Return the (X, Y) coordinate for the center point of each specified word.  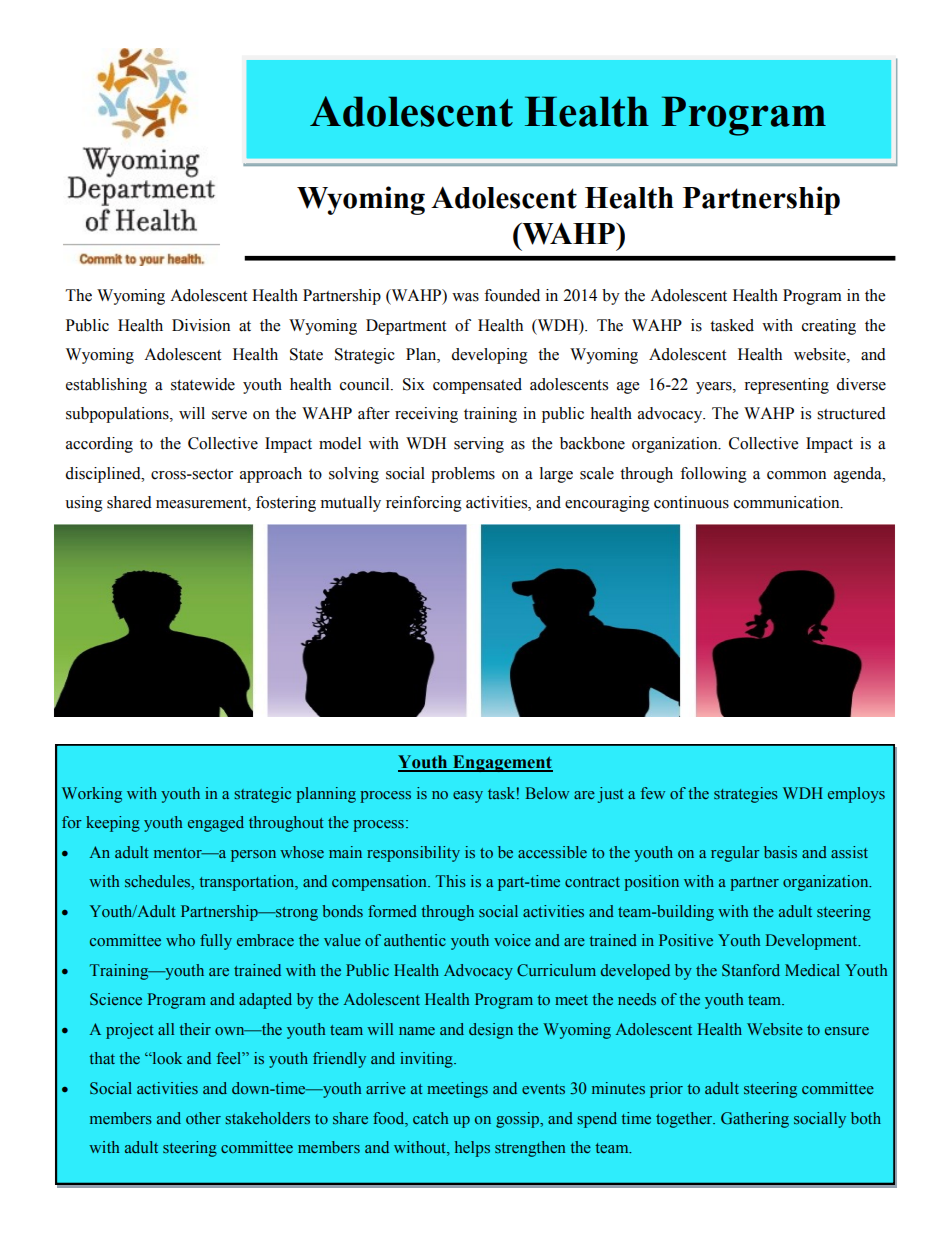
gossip (519, 1120)
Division (201, 325)
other (203, 1118)
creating (829, 327)
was (465, 297)
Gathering (755, 1120)
